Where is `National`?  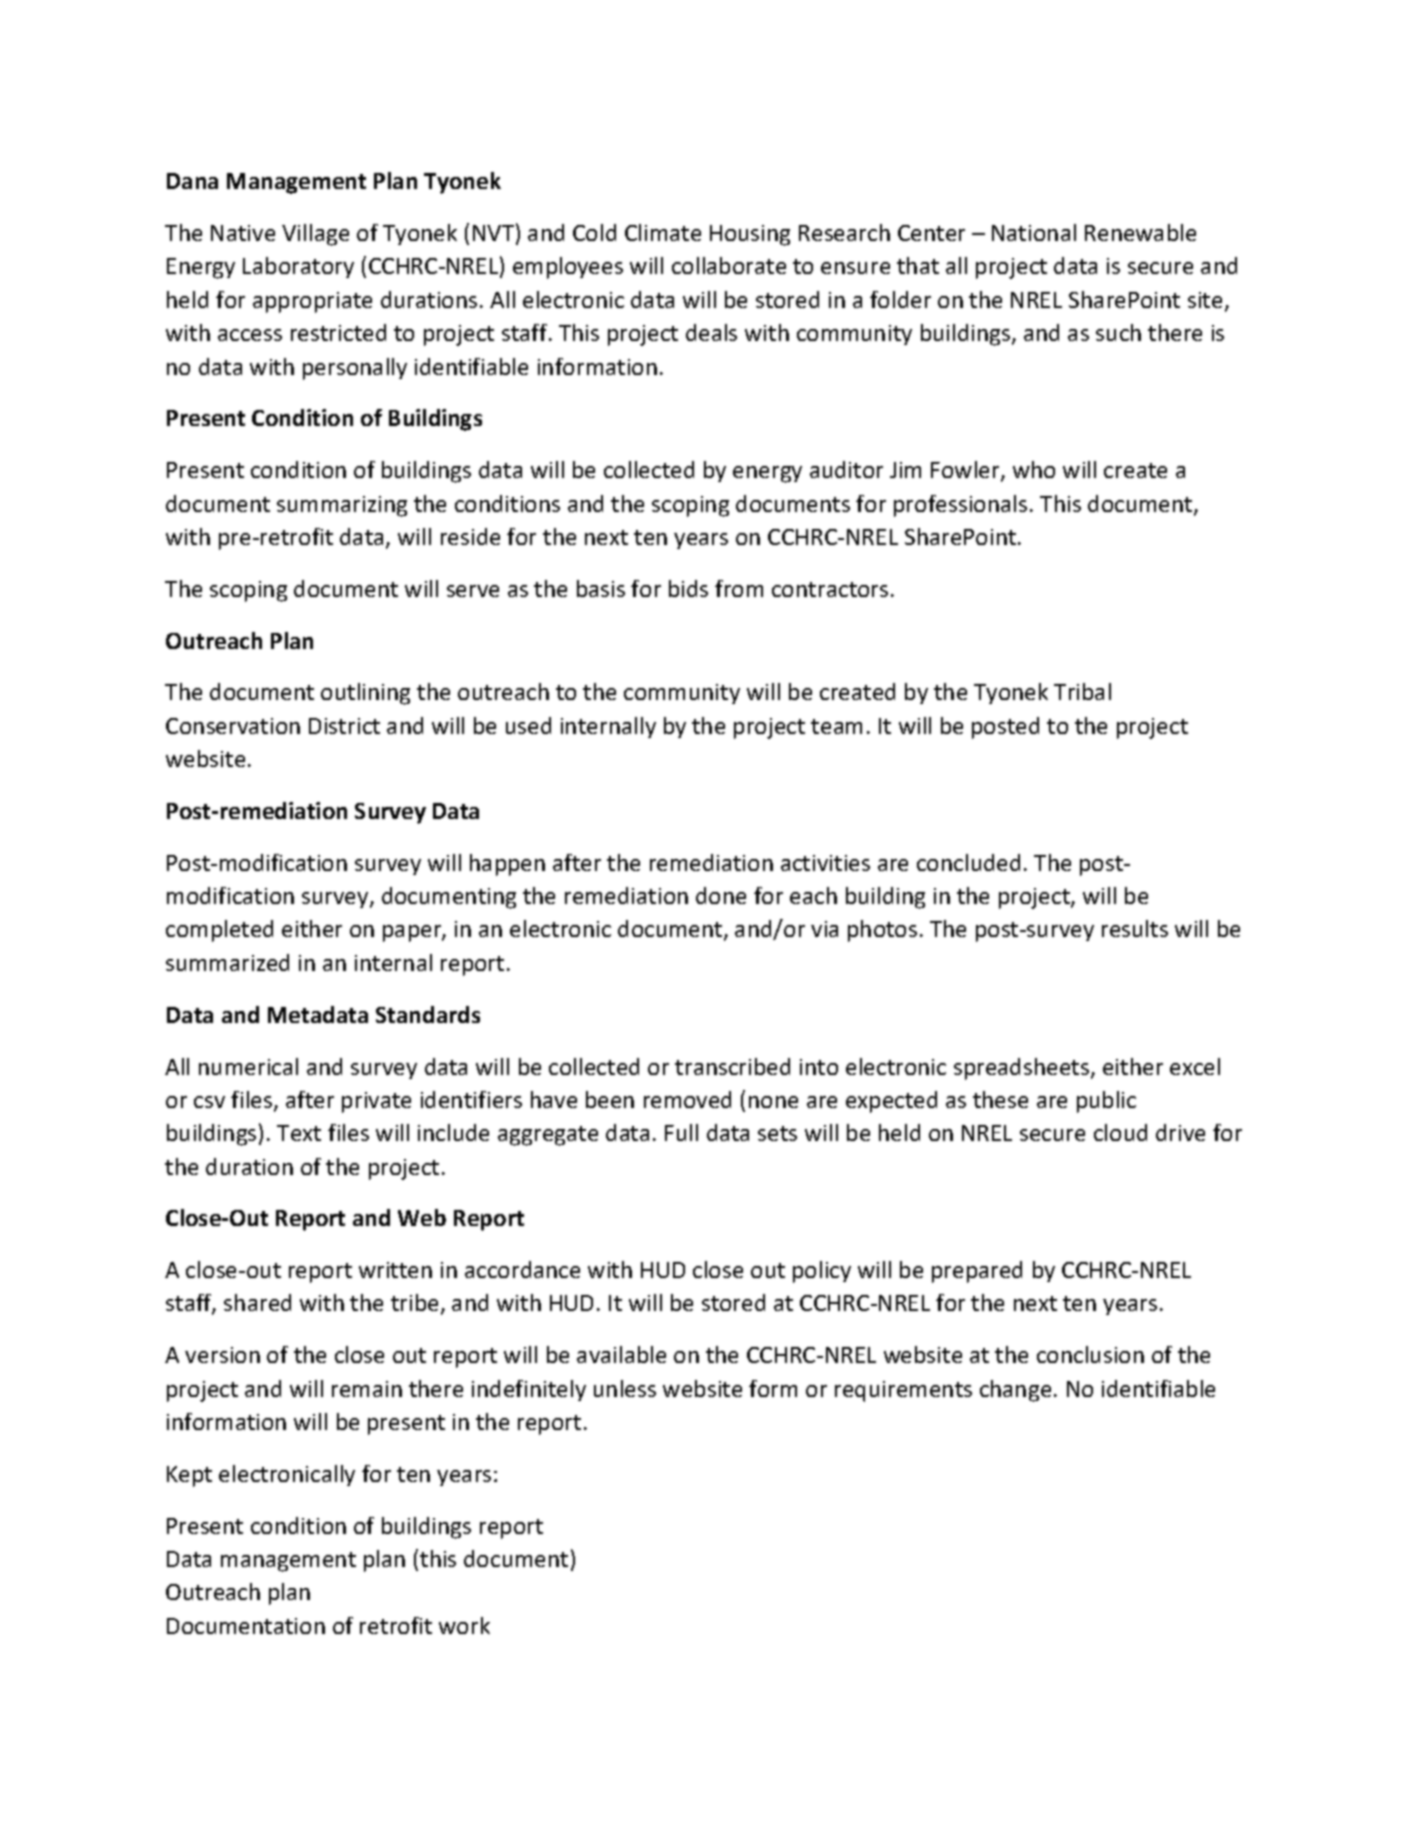 National is located at coordinates (1034, 232).
